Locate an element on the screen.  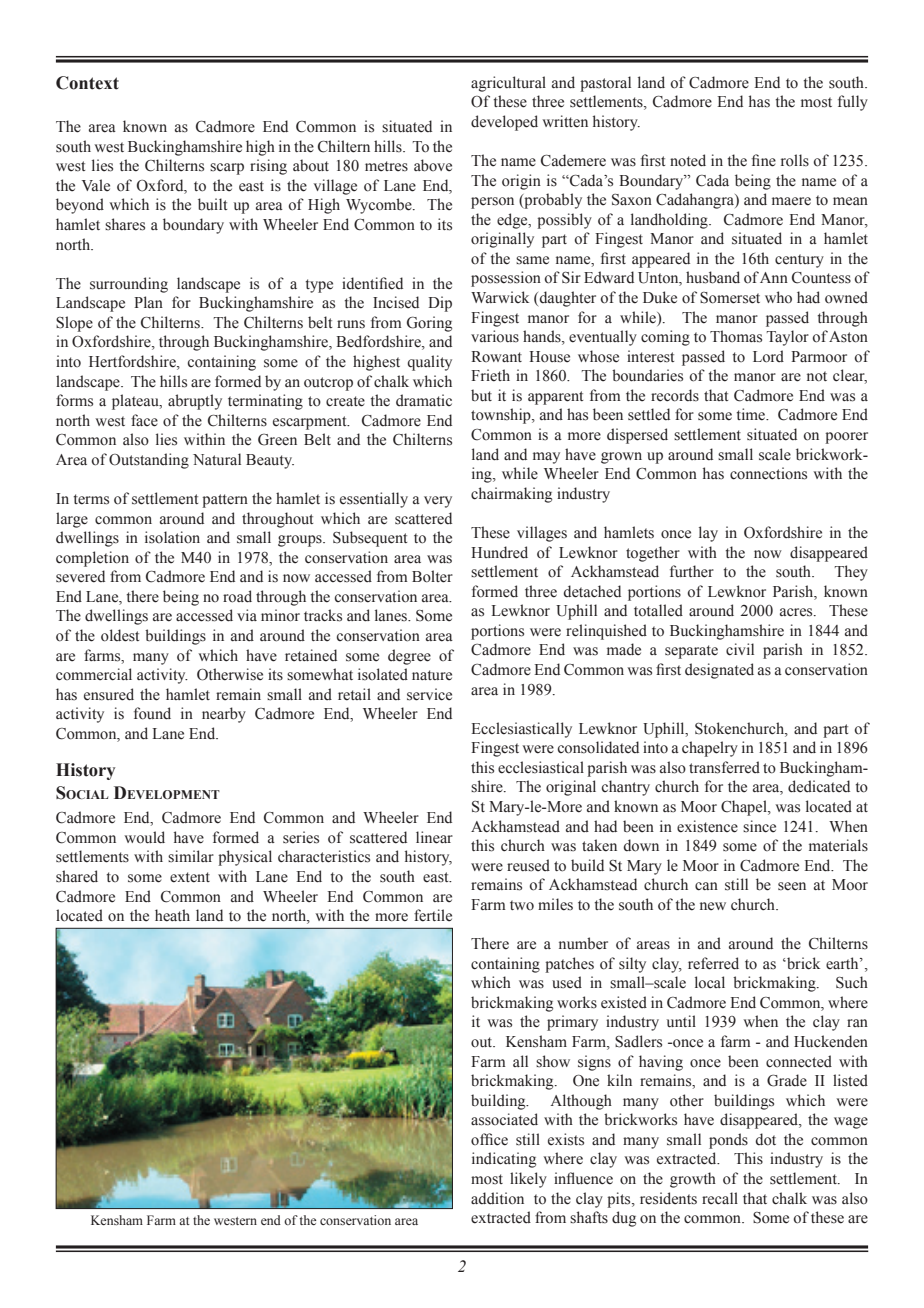
developed is located at coordinates (504, 123).
